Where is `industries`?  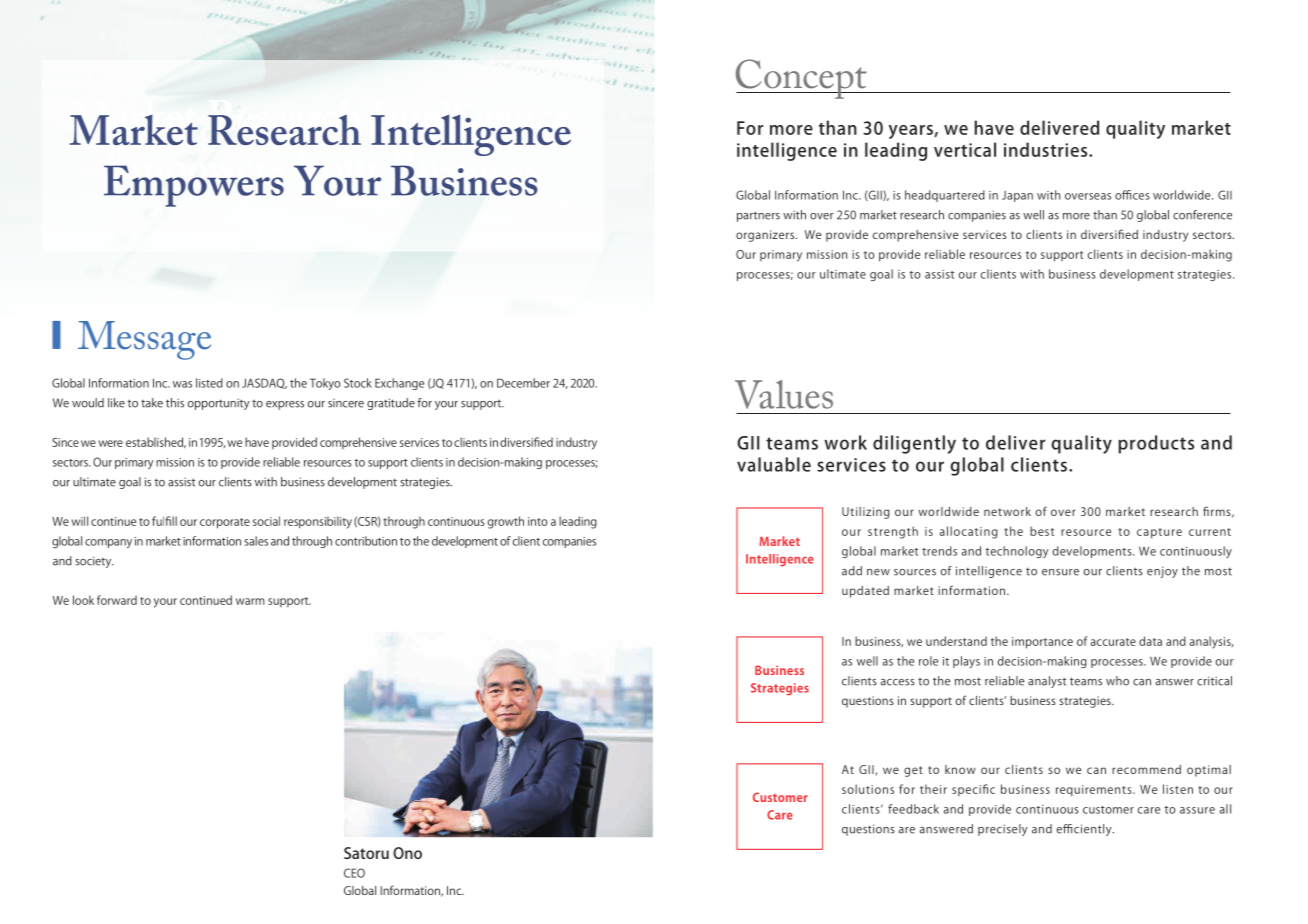
industries is located at coordinates (1047, 149).
